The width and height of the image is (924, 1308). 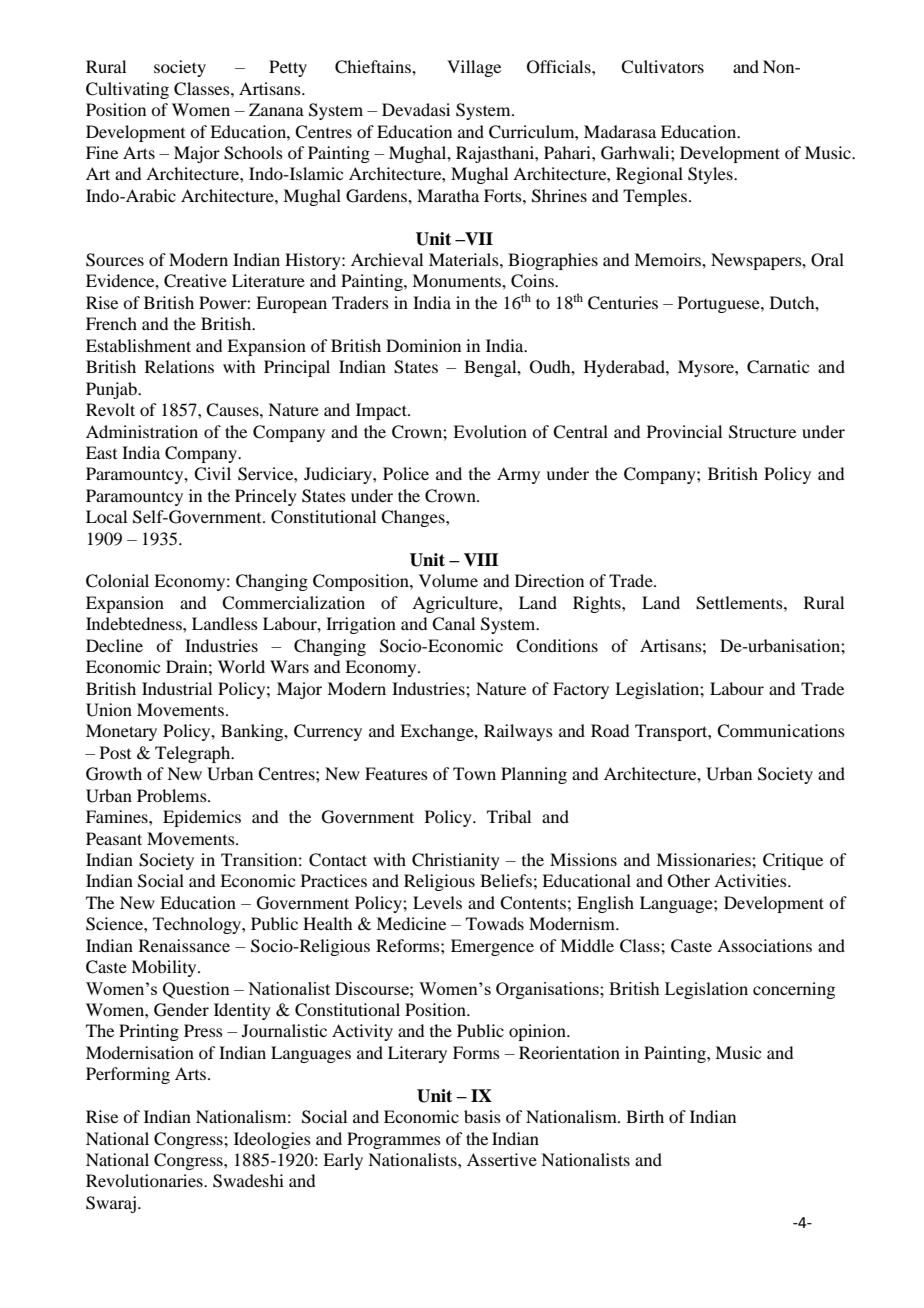 I want to click on Cultivators, so click(x=662, y=67).
